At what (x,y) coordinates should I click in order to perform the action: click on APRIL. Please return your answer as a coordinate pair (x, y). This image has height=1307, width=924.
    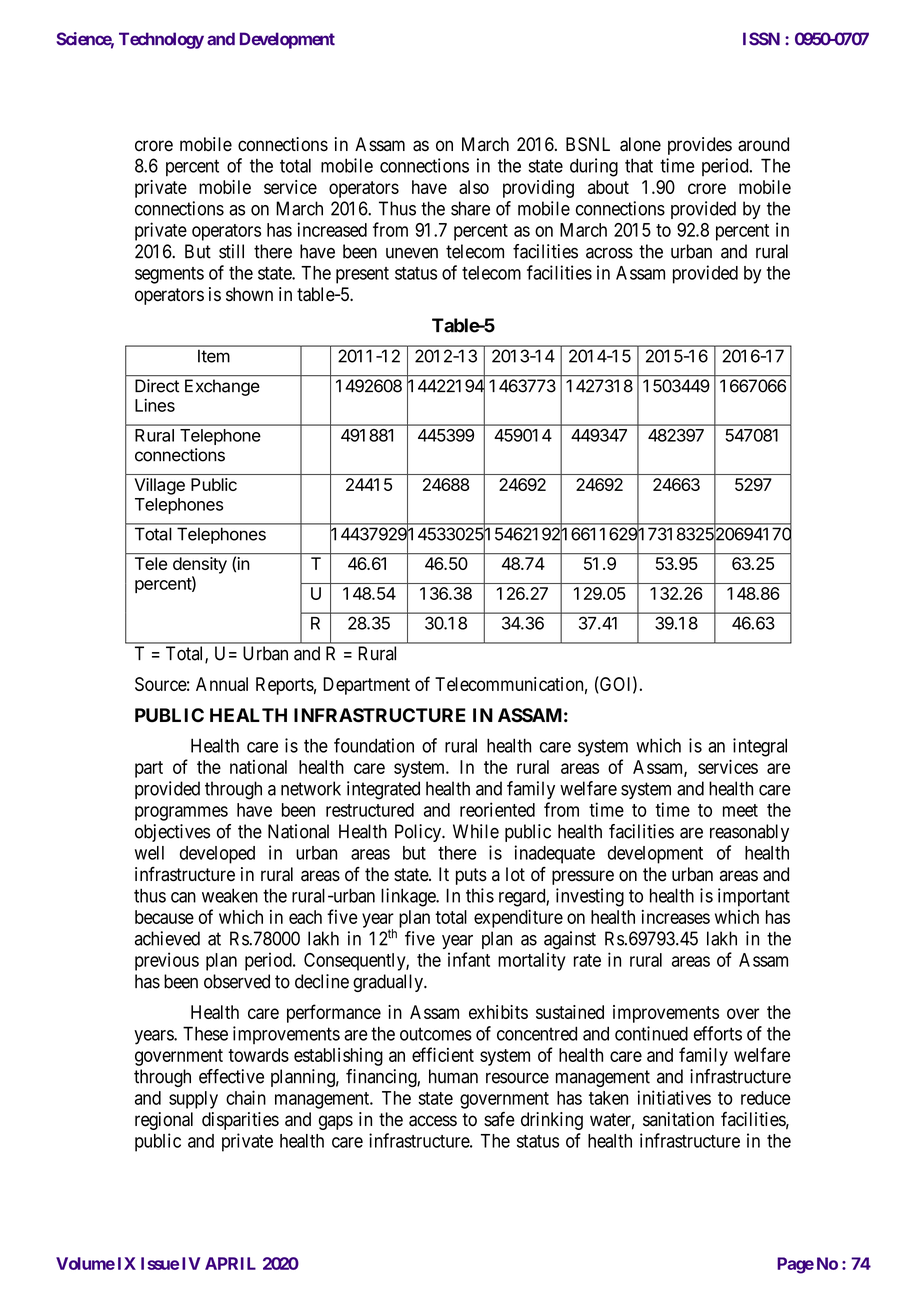
    Looking at the image, I should click on (230, 1263).
